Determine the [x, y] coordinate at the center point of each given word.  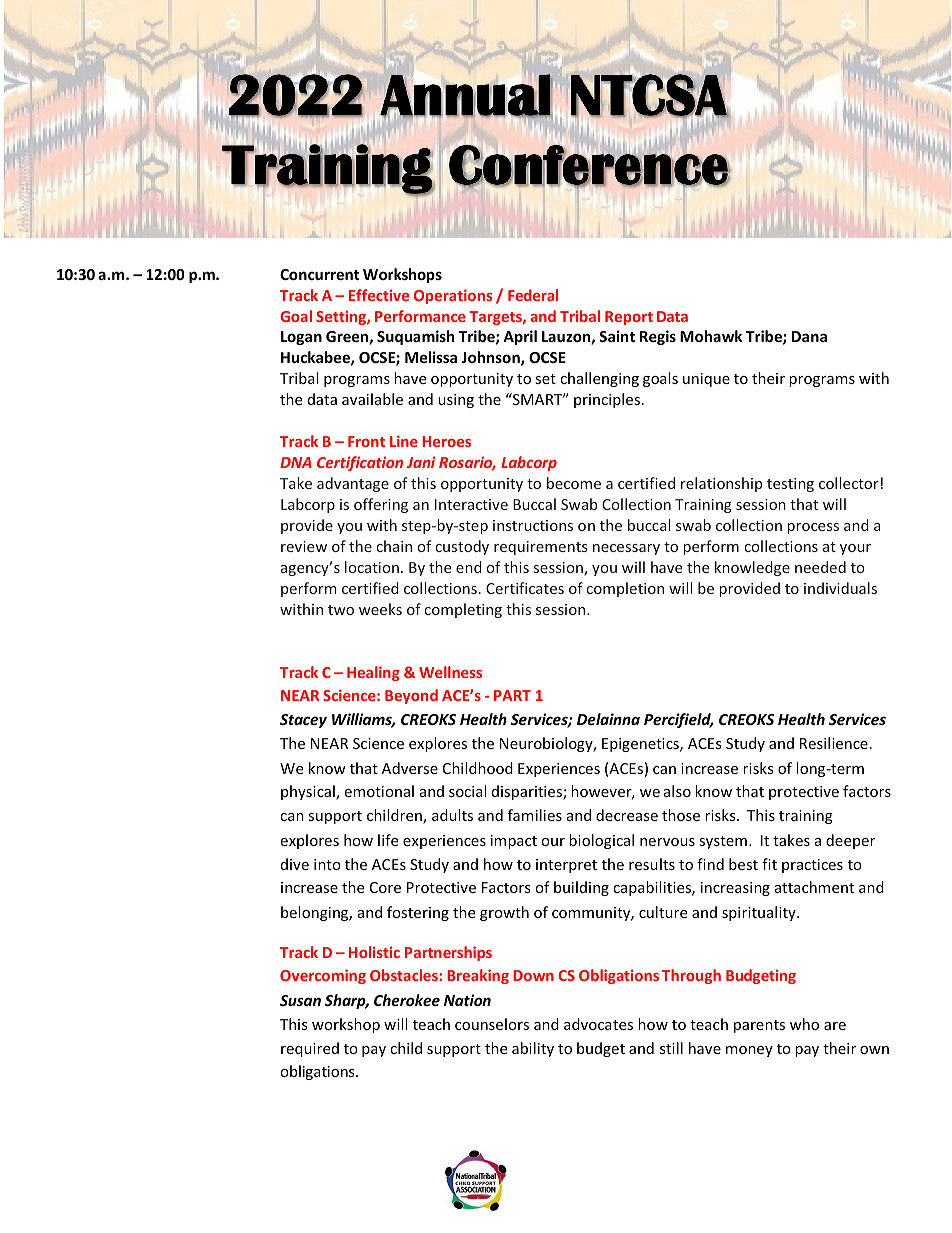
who [804, 1024]
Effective [379, 295]
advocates [598, 1024]
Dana [809, 336]
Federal [533, 295]
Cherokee [407, 1000]
